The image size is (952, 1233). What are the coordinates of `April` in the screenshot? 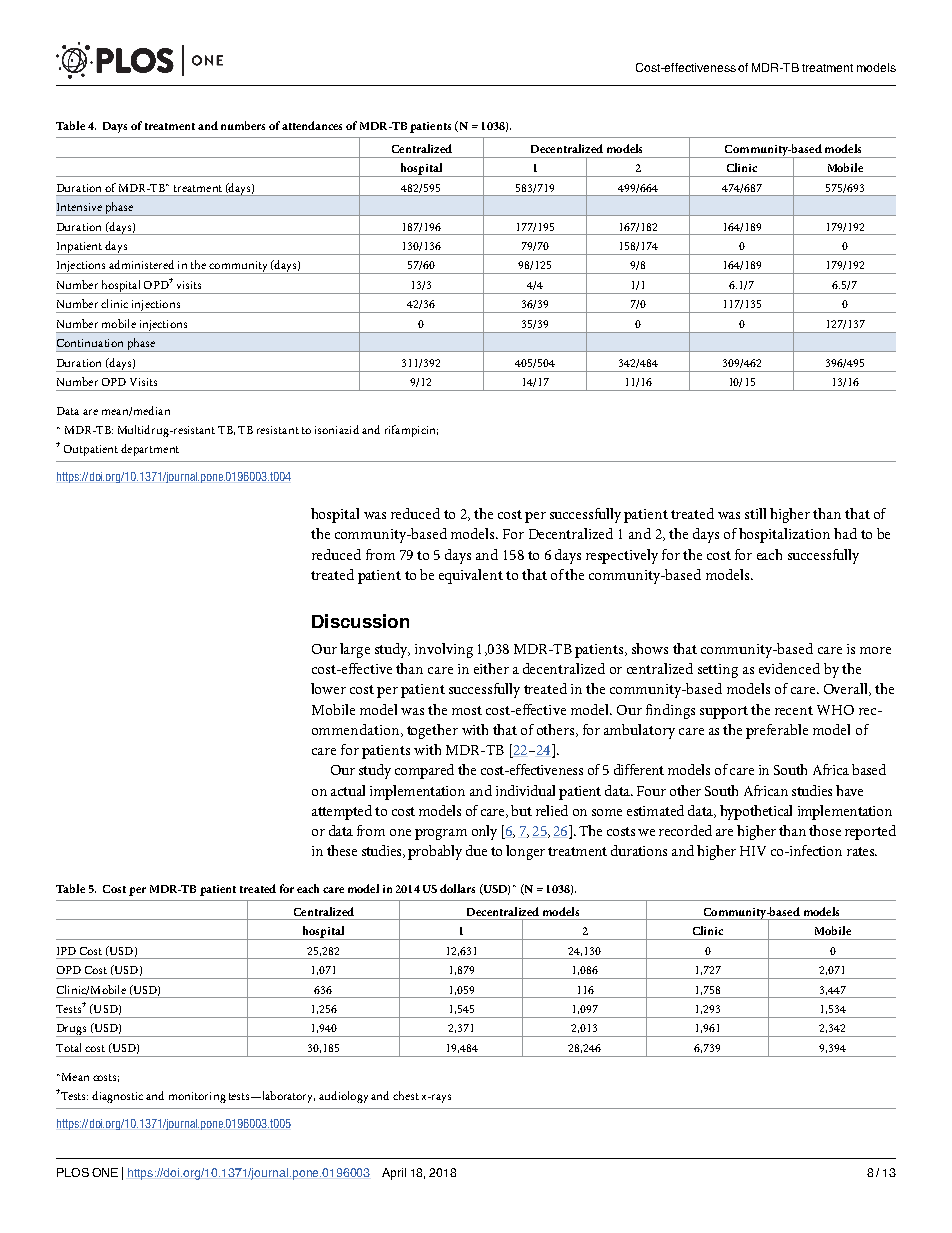 It's located at (394, 1174).
